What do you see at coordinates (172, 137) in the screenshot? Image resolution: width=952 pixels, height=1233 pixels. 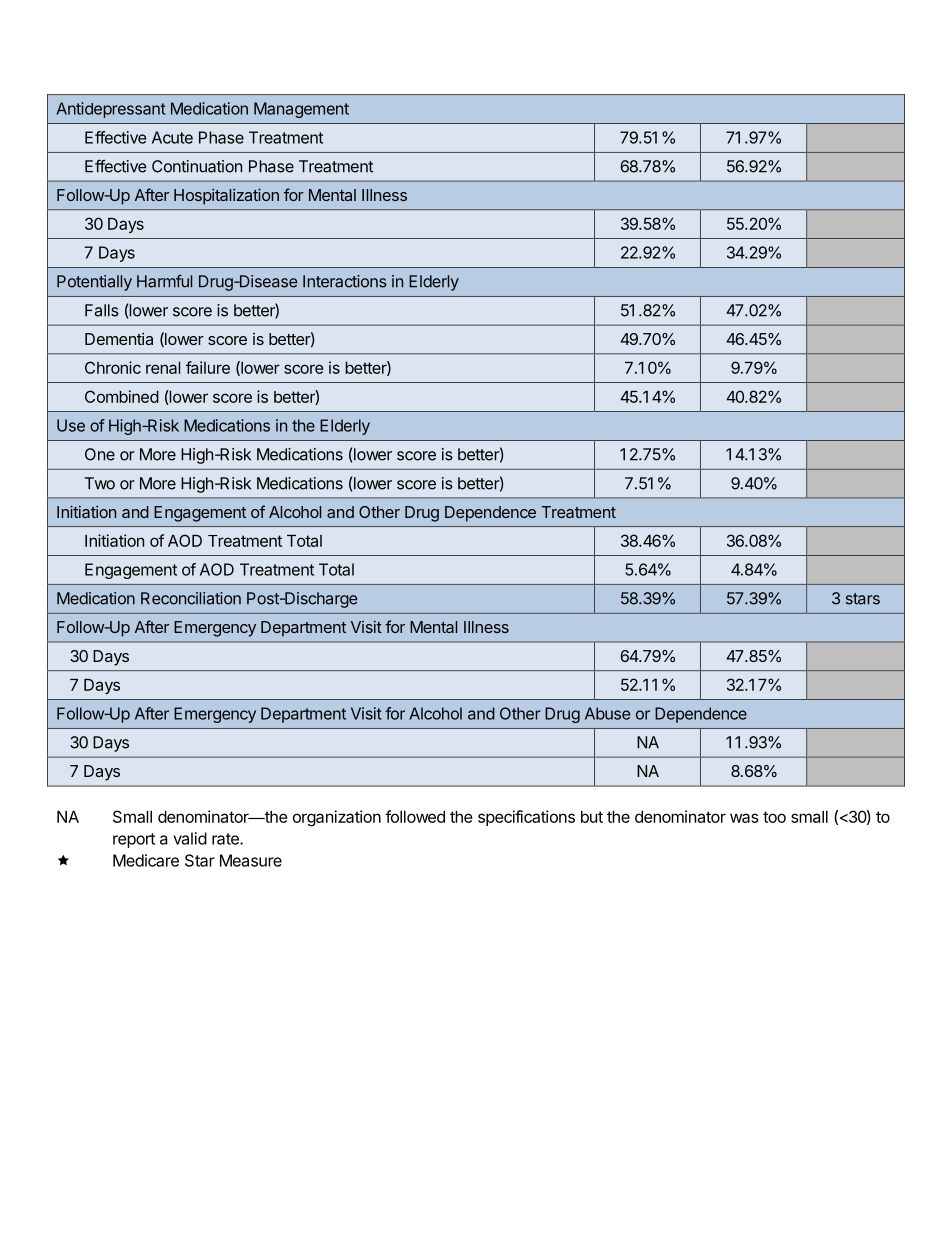 I see `Acute` at bounding box center [172, 137].
